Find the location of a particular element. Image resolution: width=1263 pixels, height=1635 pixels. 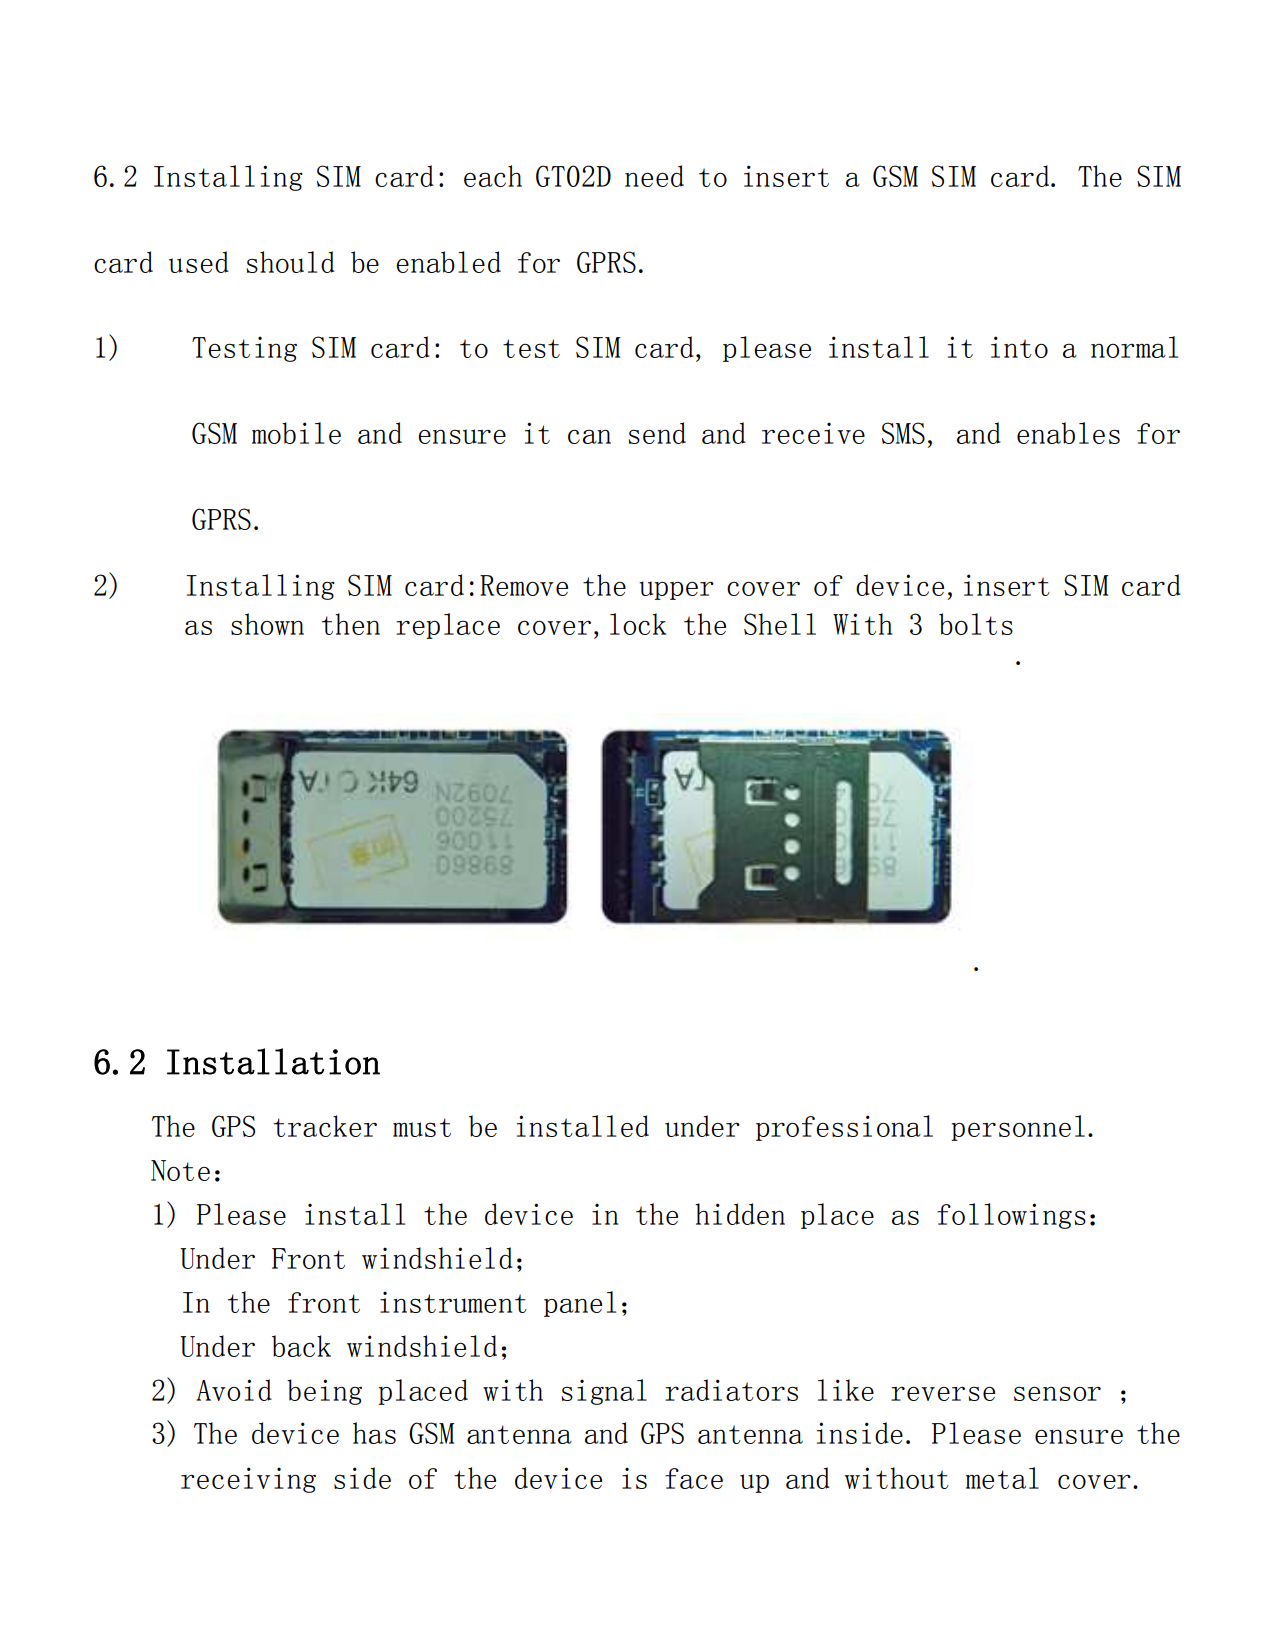

has is located at coordinates (374, 1433).
